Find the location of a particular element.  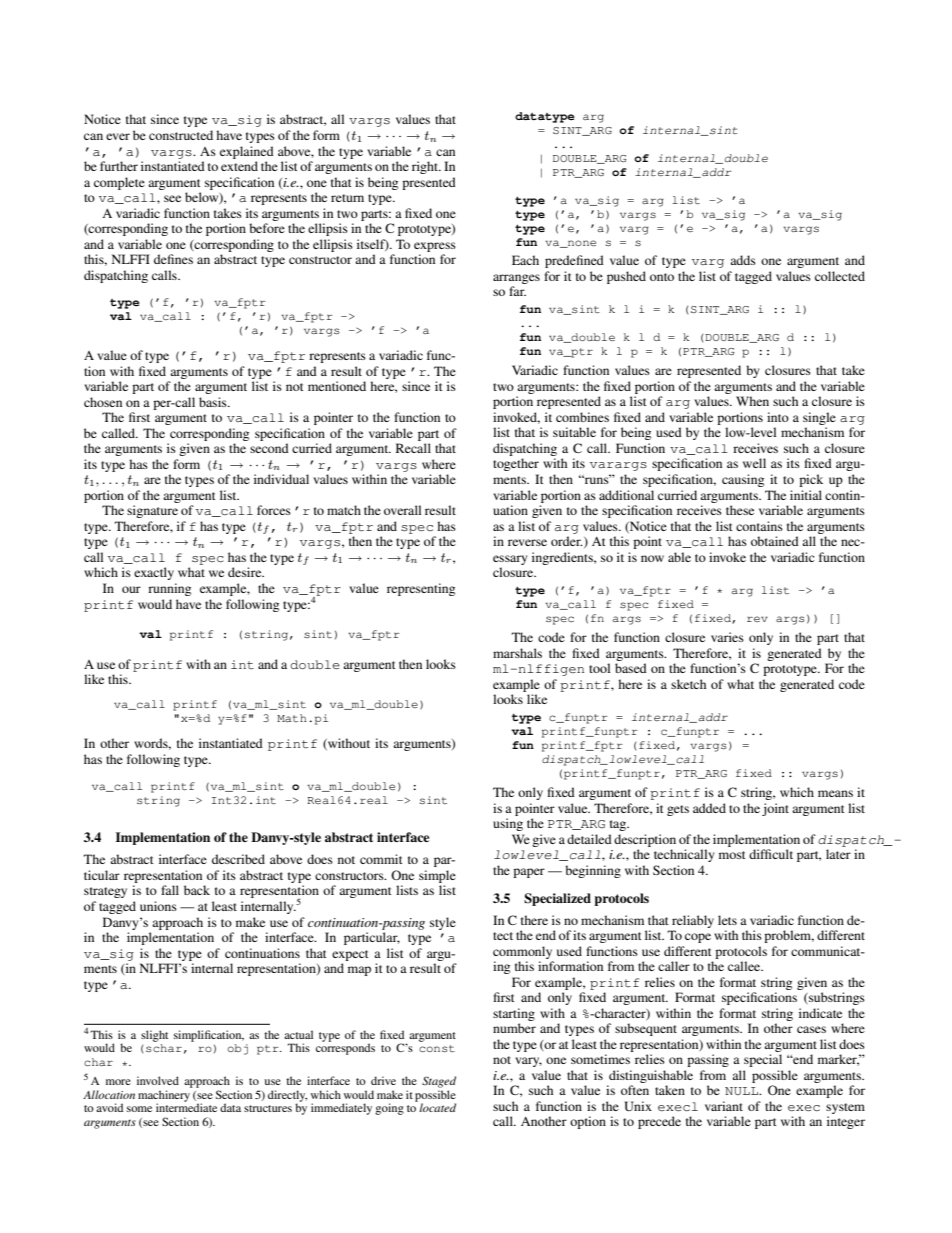

extend is located at coordinates (239, 166).
